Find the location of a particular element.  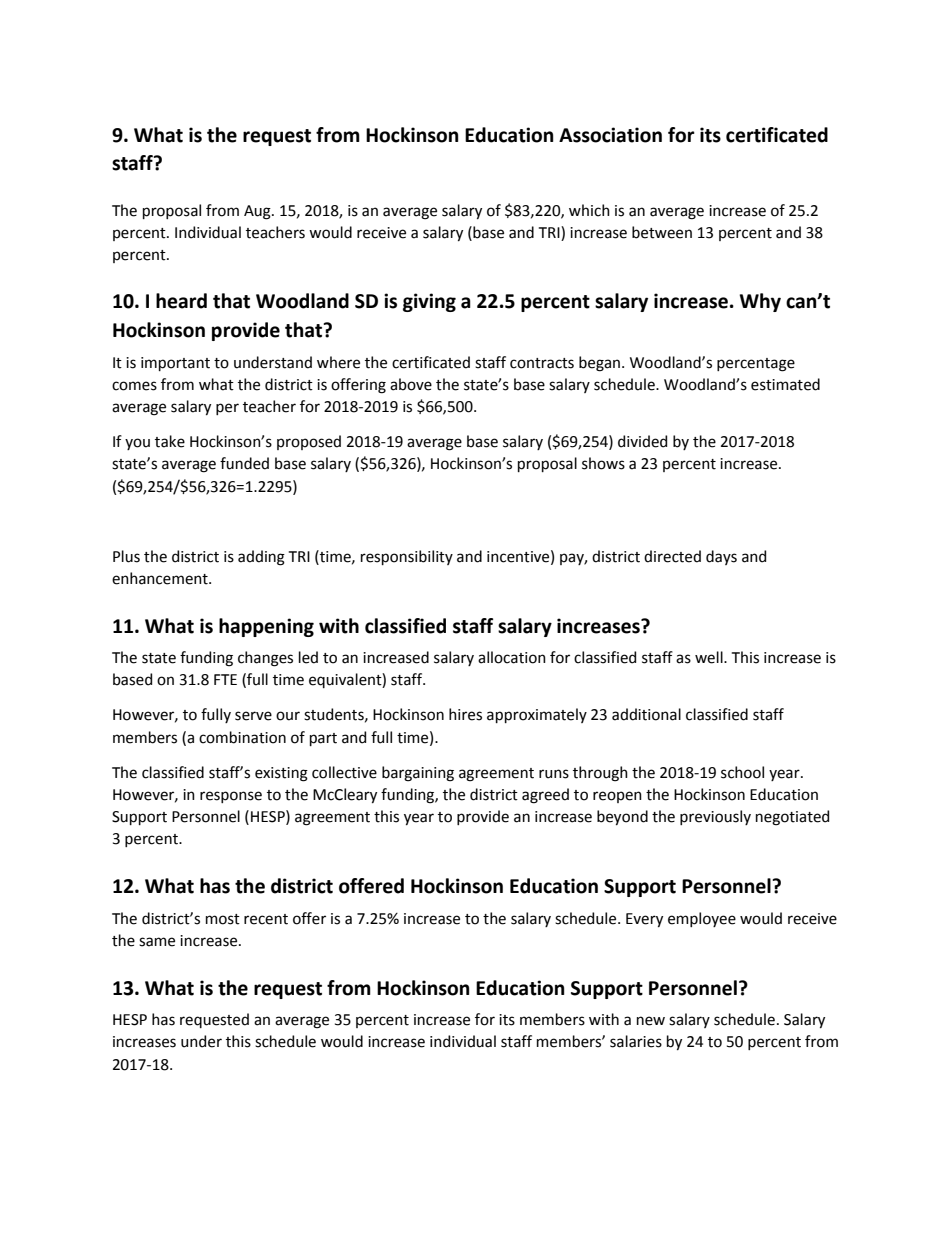

responsibility is located at coordinates (407, 557).
